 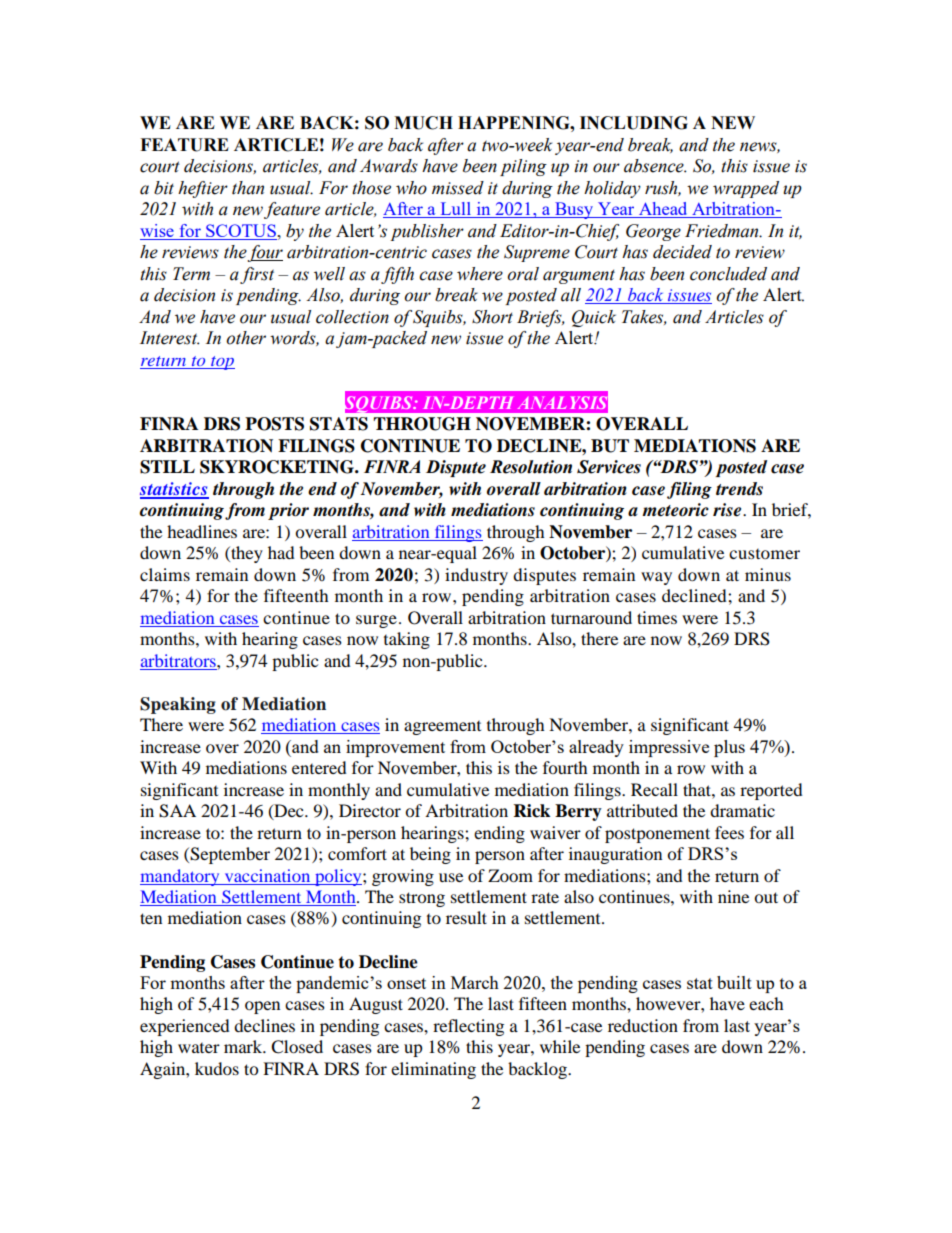 What do you see at coordinates (476, 576) in the screenshot?
I see `industry` at bounding box center [476, 576].
